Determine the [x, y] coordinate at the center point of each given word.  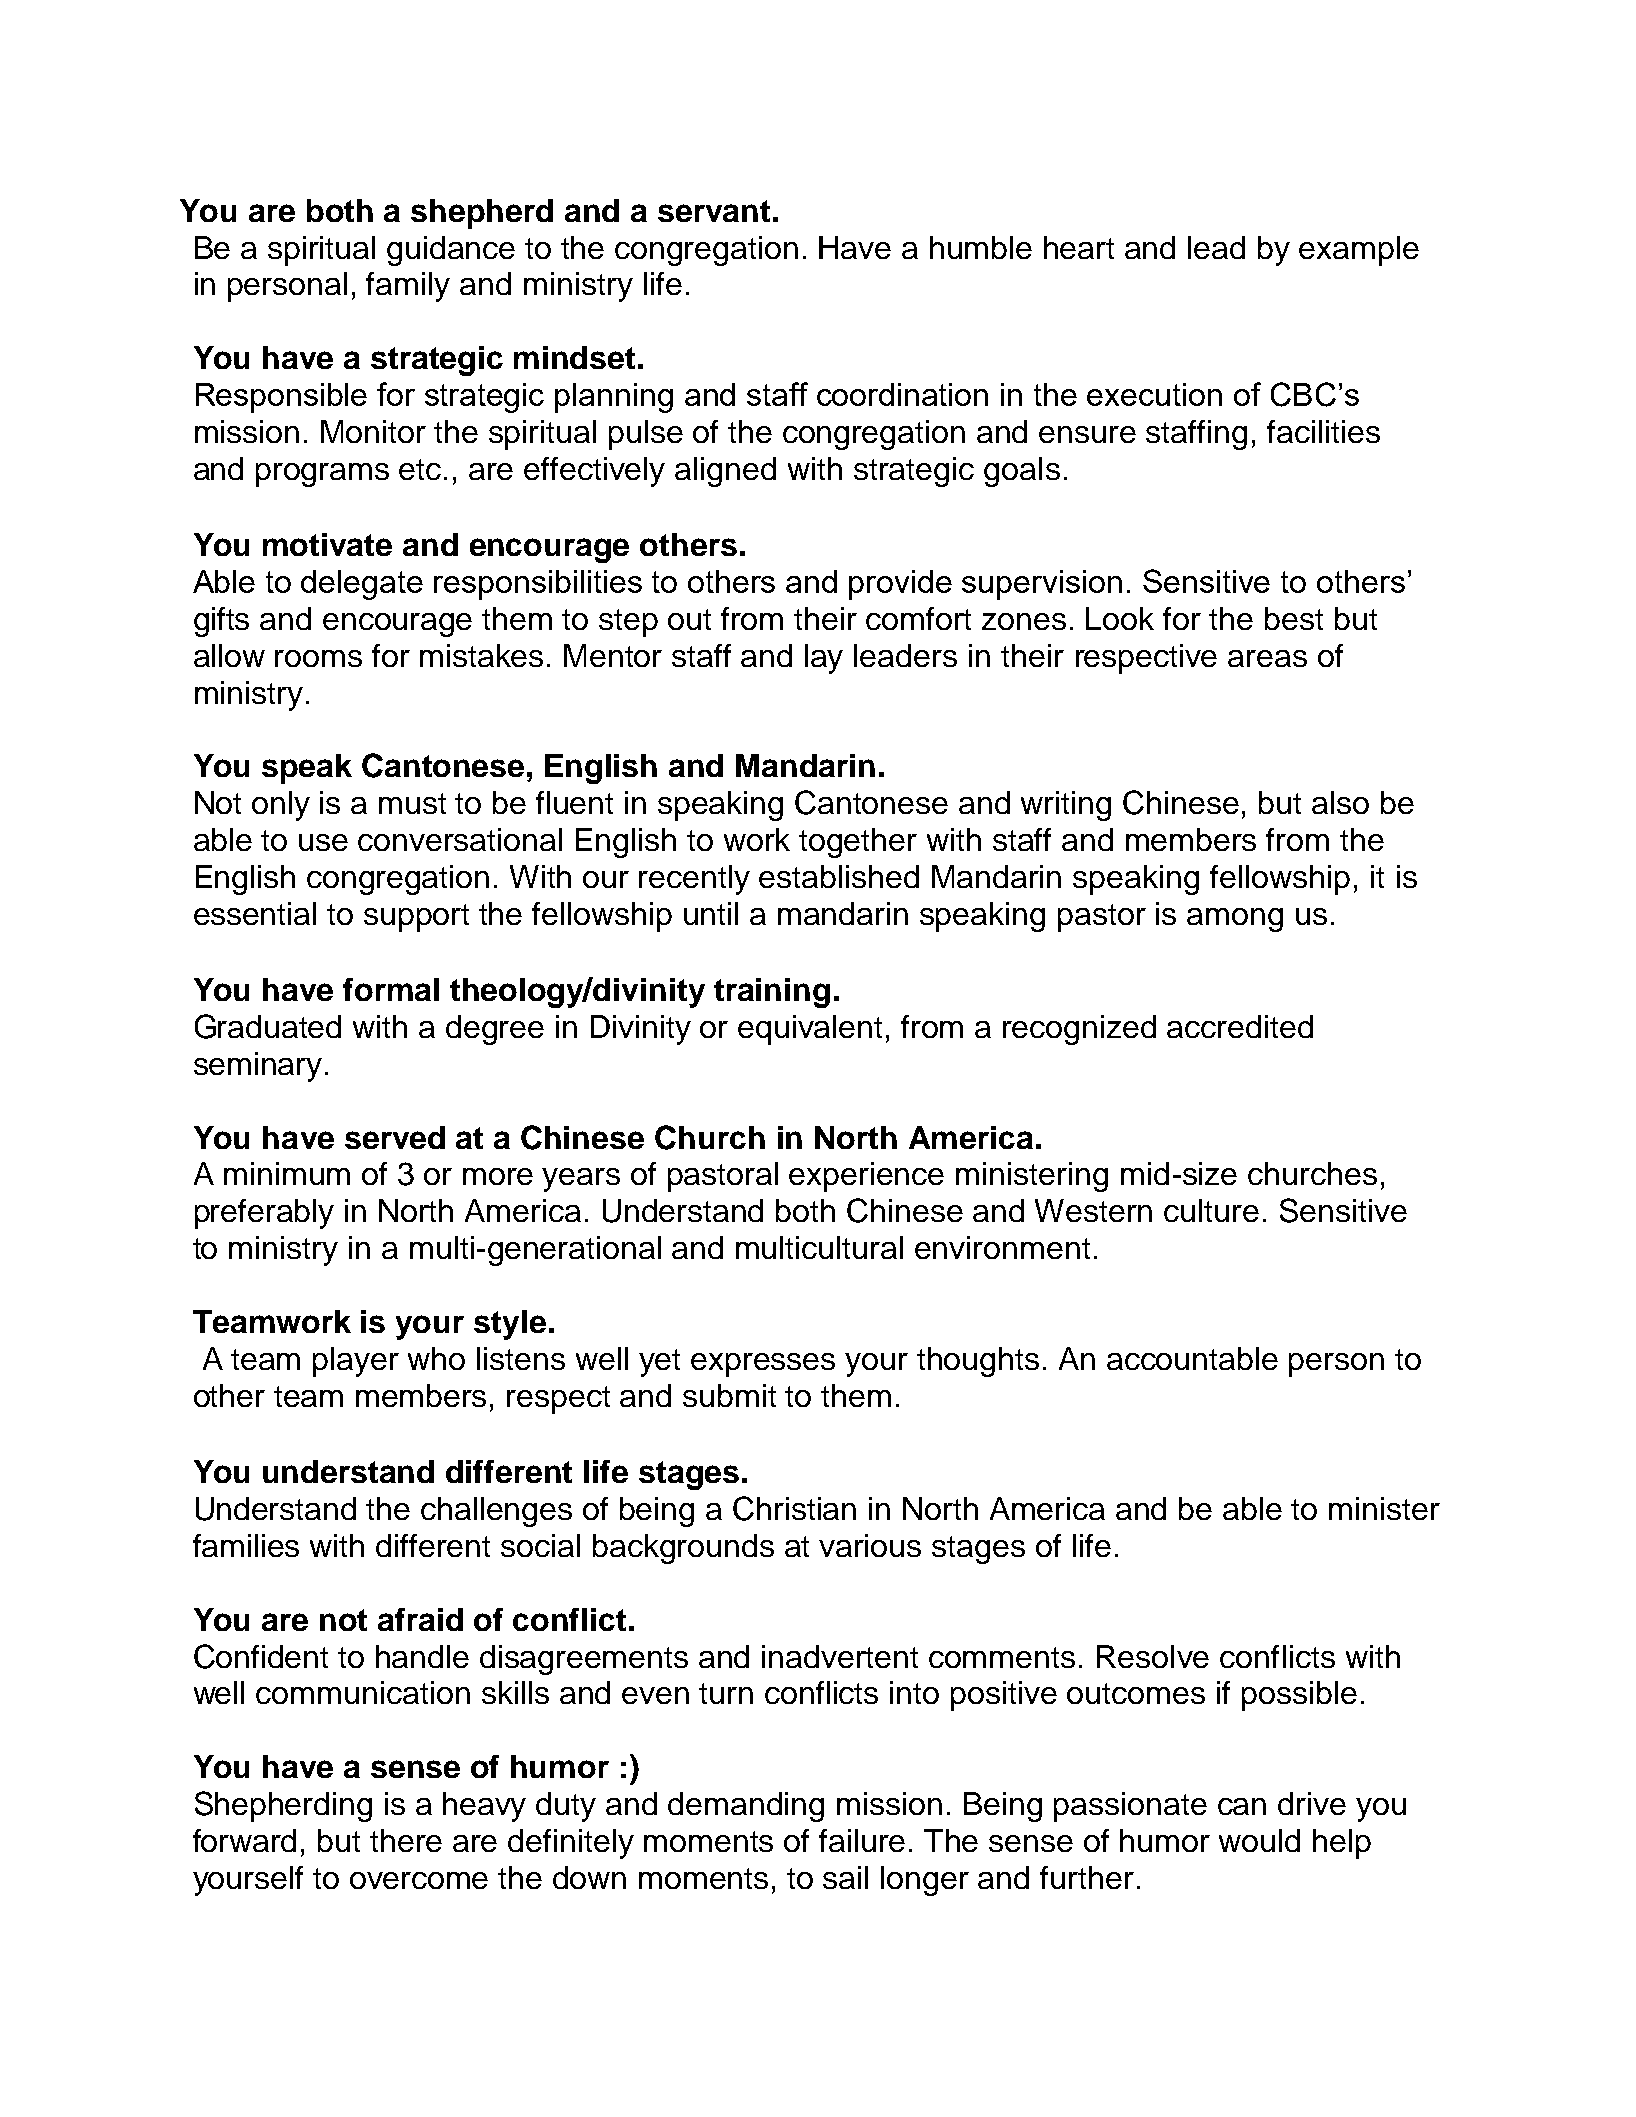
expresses [763, 1365]
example [1359, 251]
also [1340, 802]
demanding [746, 1807]
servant [714, 211]
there [406, 1840]
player [356, 1362]
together [858, 843]
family [408, 287]
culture [1211, 1210]
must [412, 803]
